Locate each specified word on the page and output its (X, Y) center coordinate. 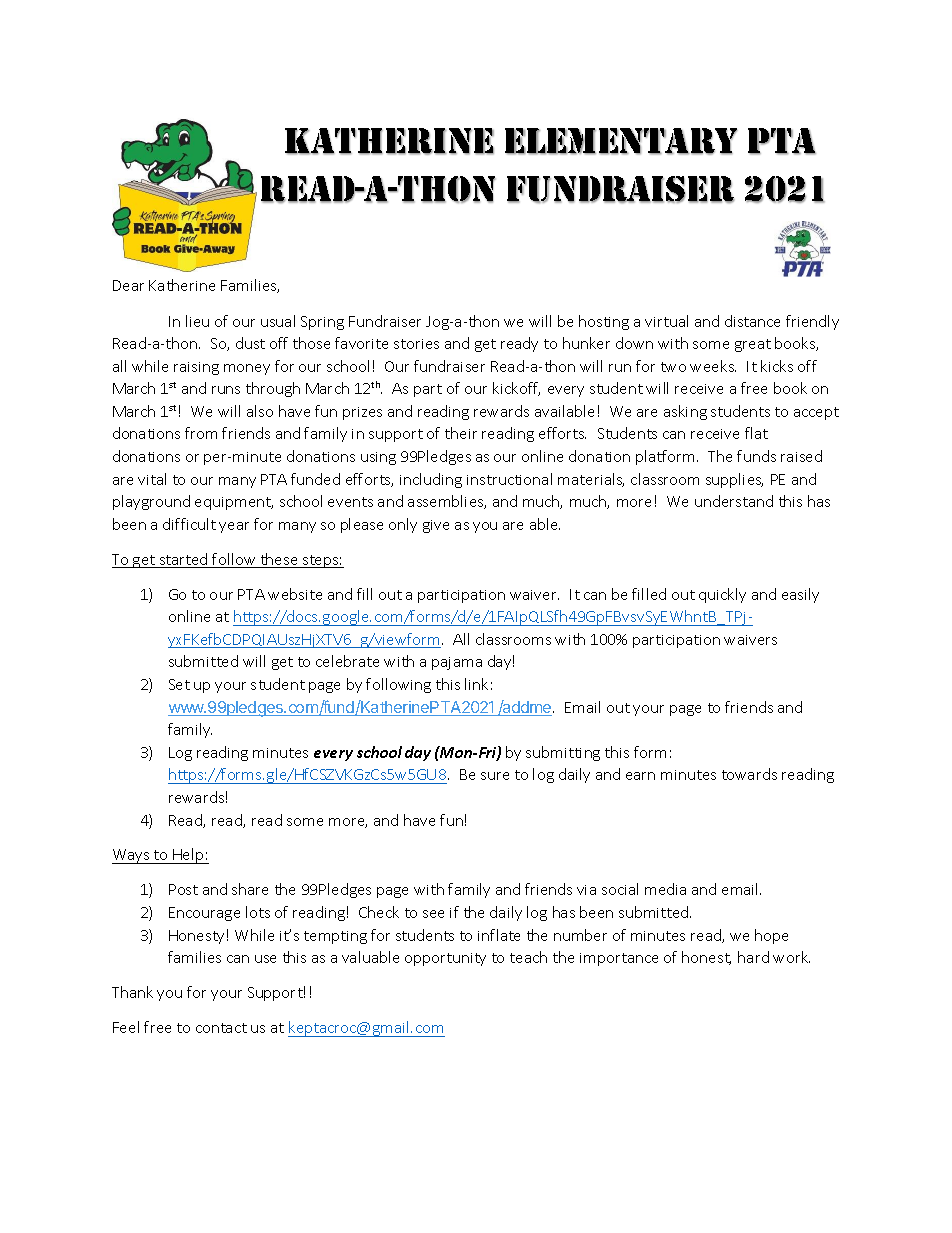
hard (753, 957)
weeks (713, 366)
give (436, 526)
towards (749, 774)
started (183, 560)
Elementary (621, 141)
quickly (722, 595)
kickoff (516, 389)
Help (188, 856)
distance (752, 321)
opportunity (445, 959)
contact (221, 1028)
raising (196, 368)
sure (495, 776)
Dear (128, 285)
